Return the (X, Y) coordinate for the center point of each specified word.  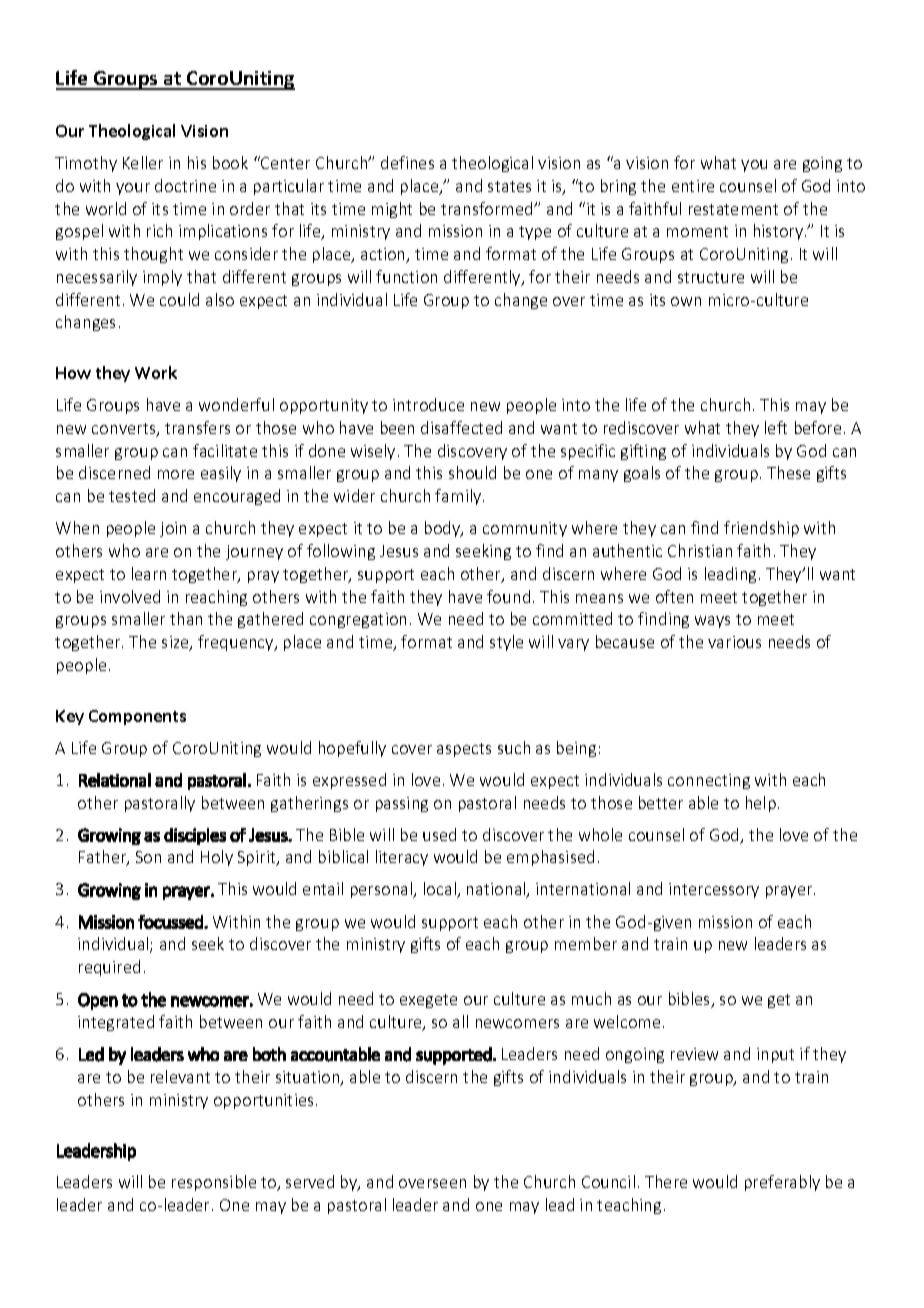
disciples (195, 836)
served (310, 1181)
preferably (782, 1183)
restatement (733, 209)
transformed (488, 208)
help (761, 804)
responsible (214, 1183)
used (439, 834)
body (444, 529)
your (133, 189)
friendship (761, 529)
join (173, 529)
